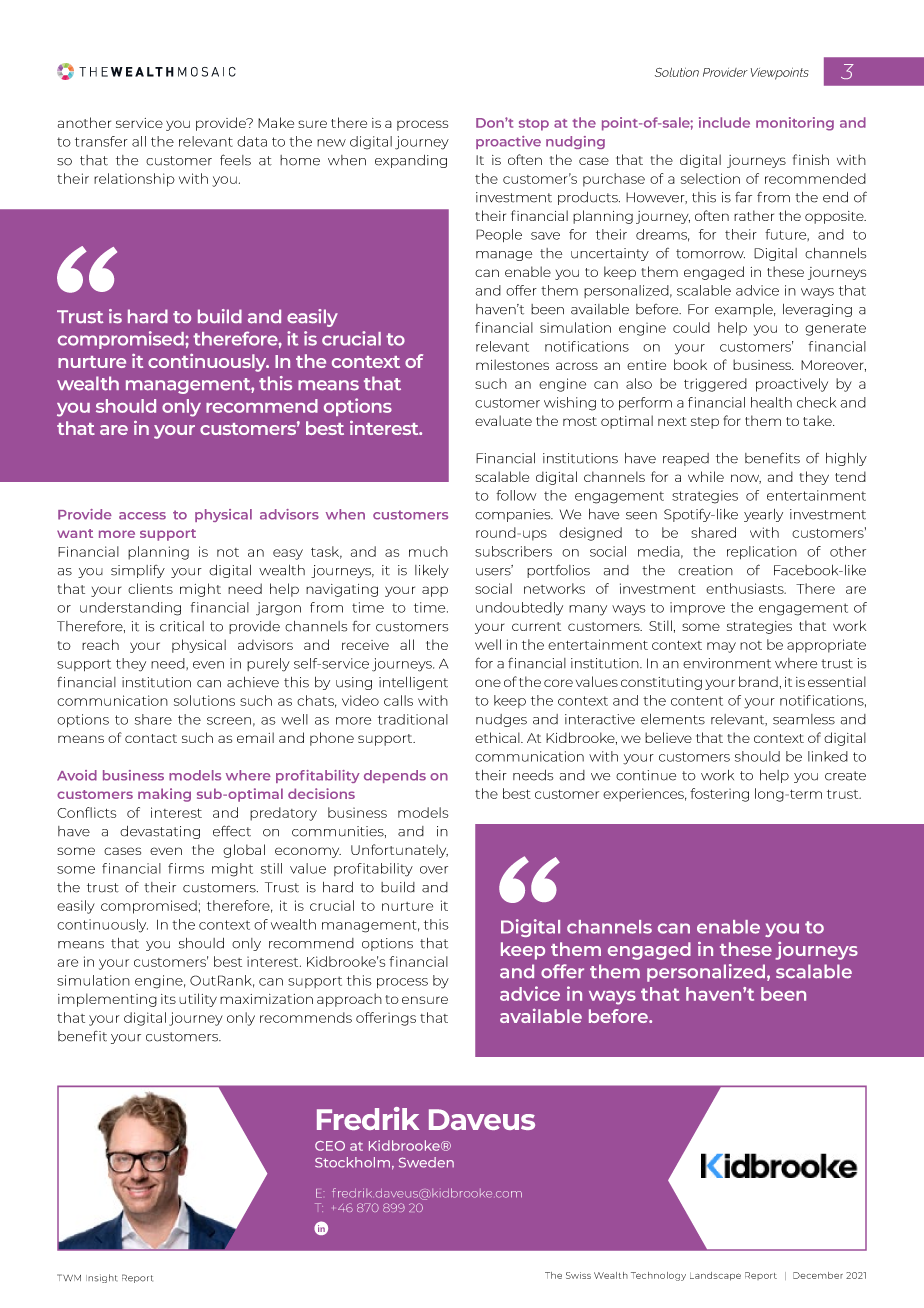  What do you see at coordinates (101, 1278) in the screenshot?
I see `Insight` at bounding box center [101, 1278].
